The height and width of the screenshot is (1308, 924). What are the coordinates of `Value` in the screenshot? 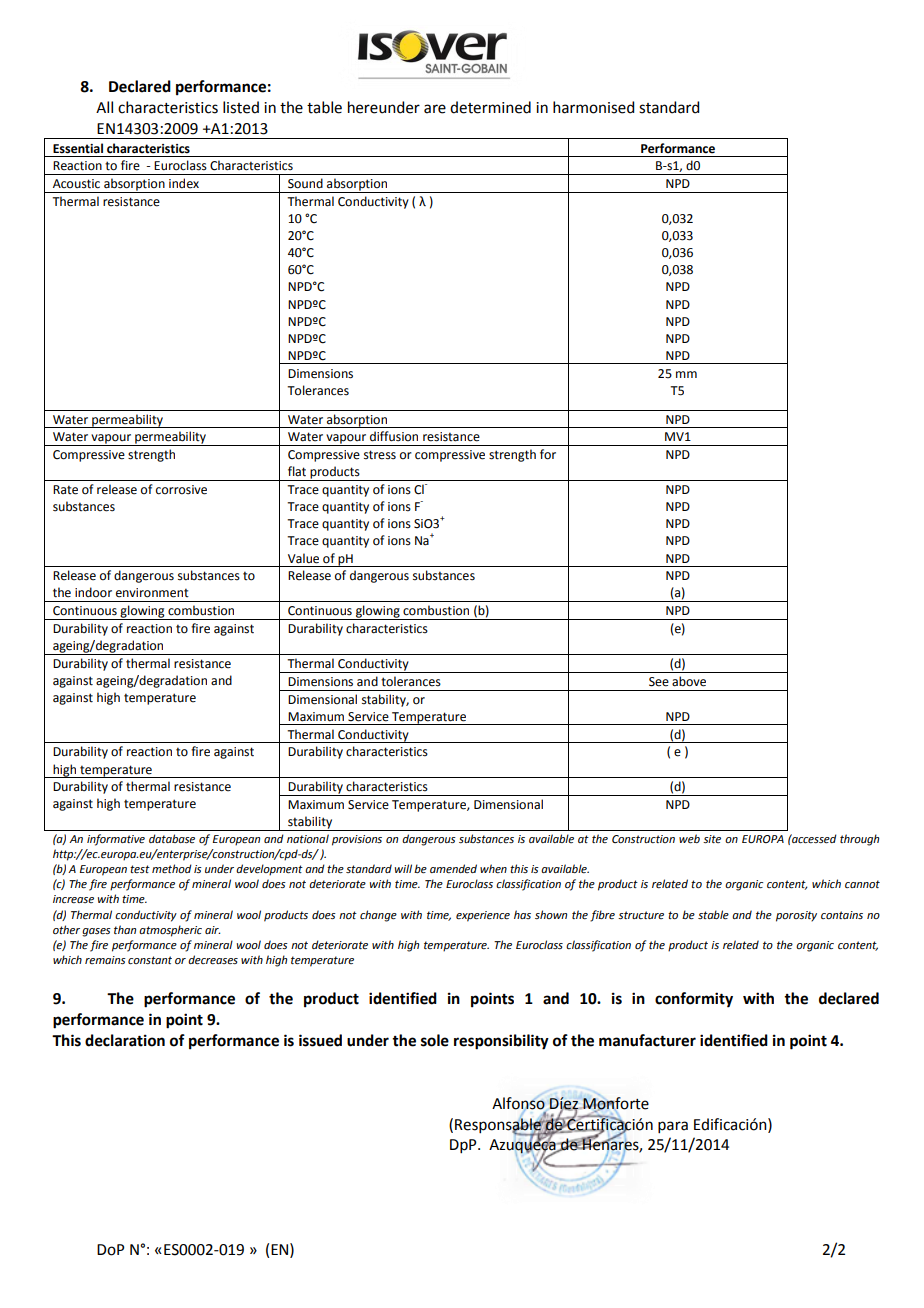 It's located at (303, 558).
